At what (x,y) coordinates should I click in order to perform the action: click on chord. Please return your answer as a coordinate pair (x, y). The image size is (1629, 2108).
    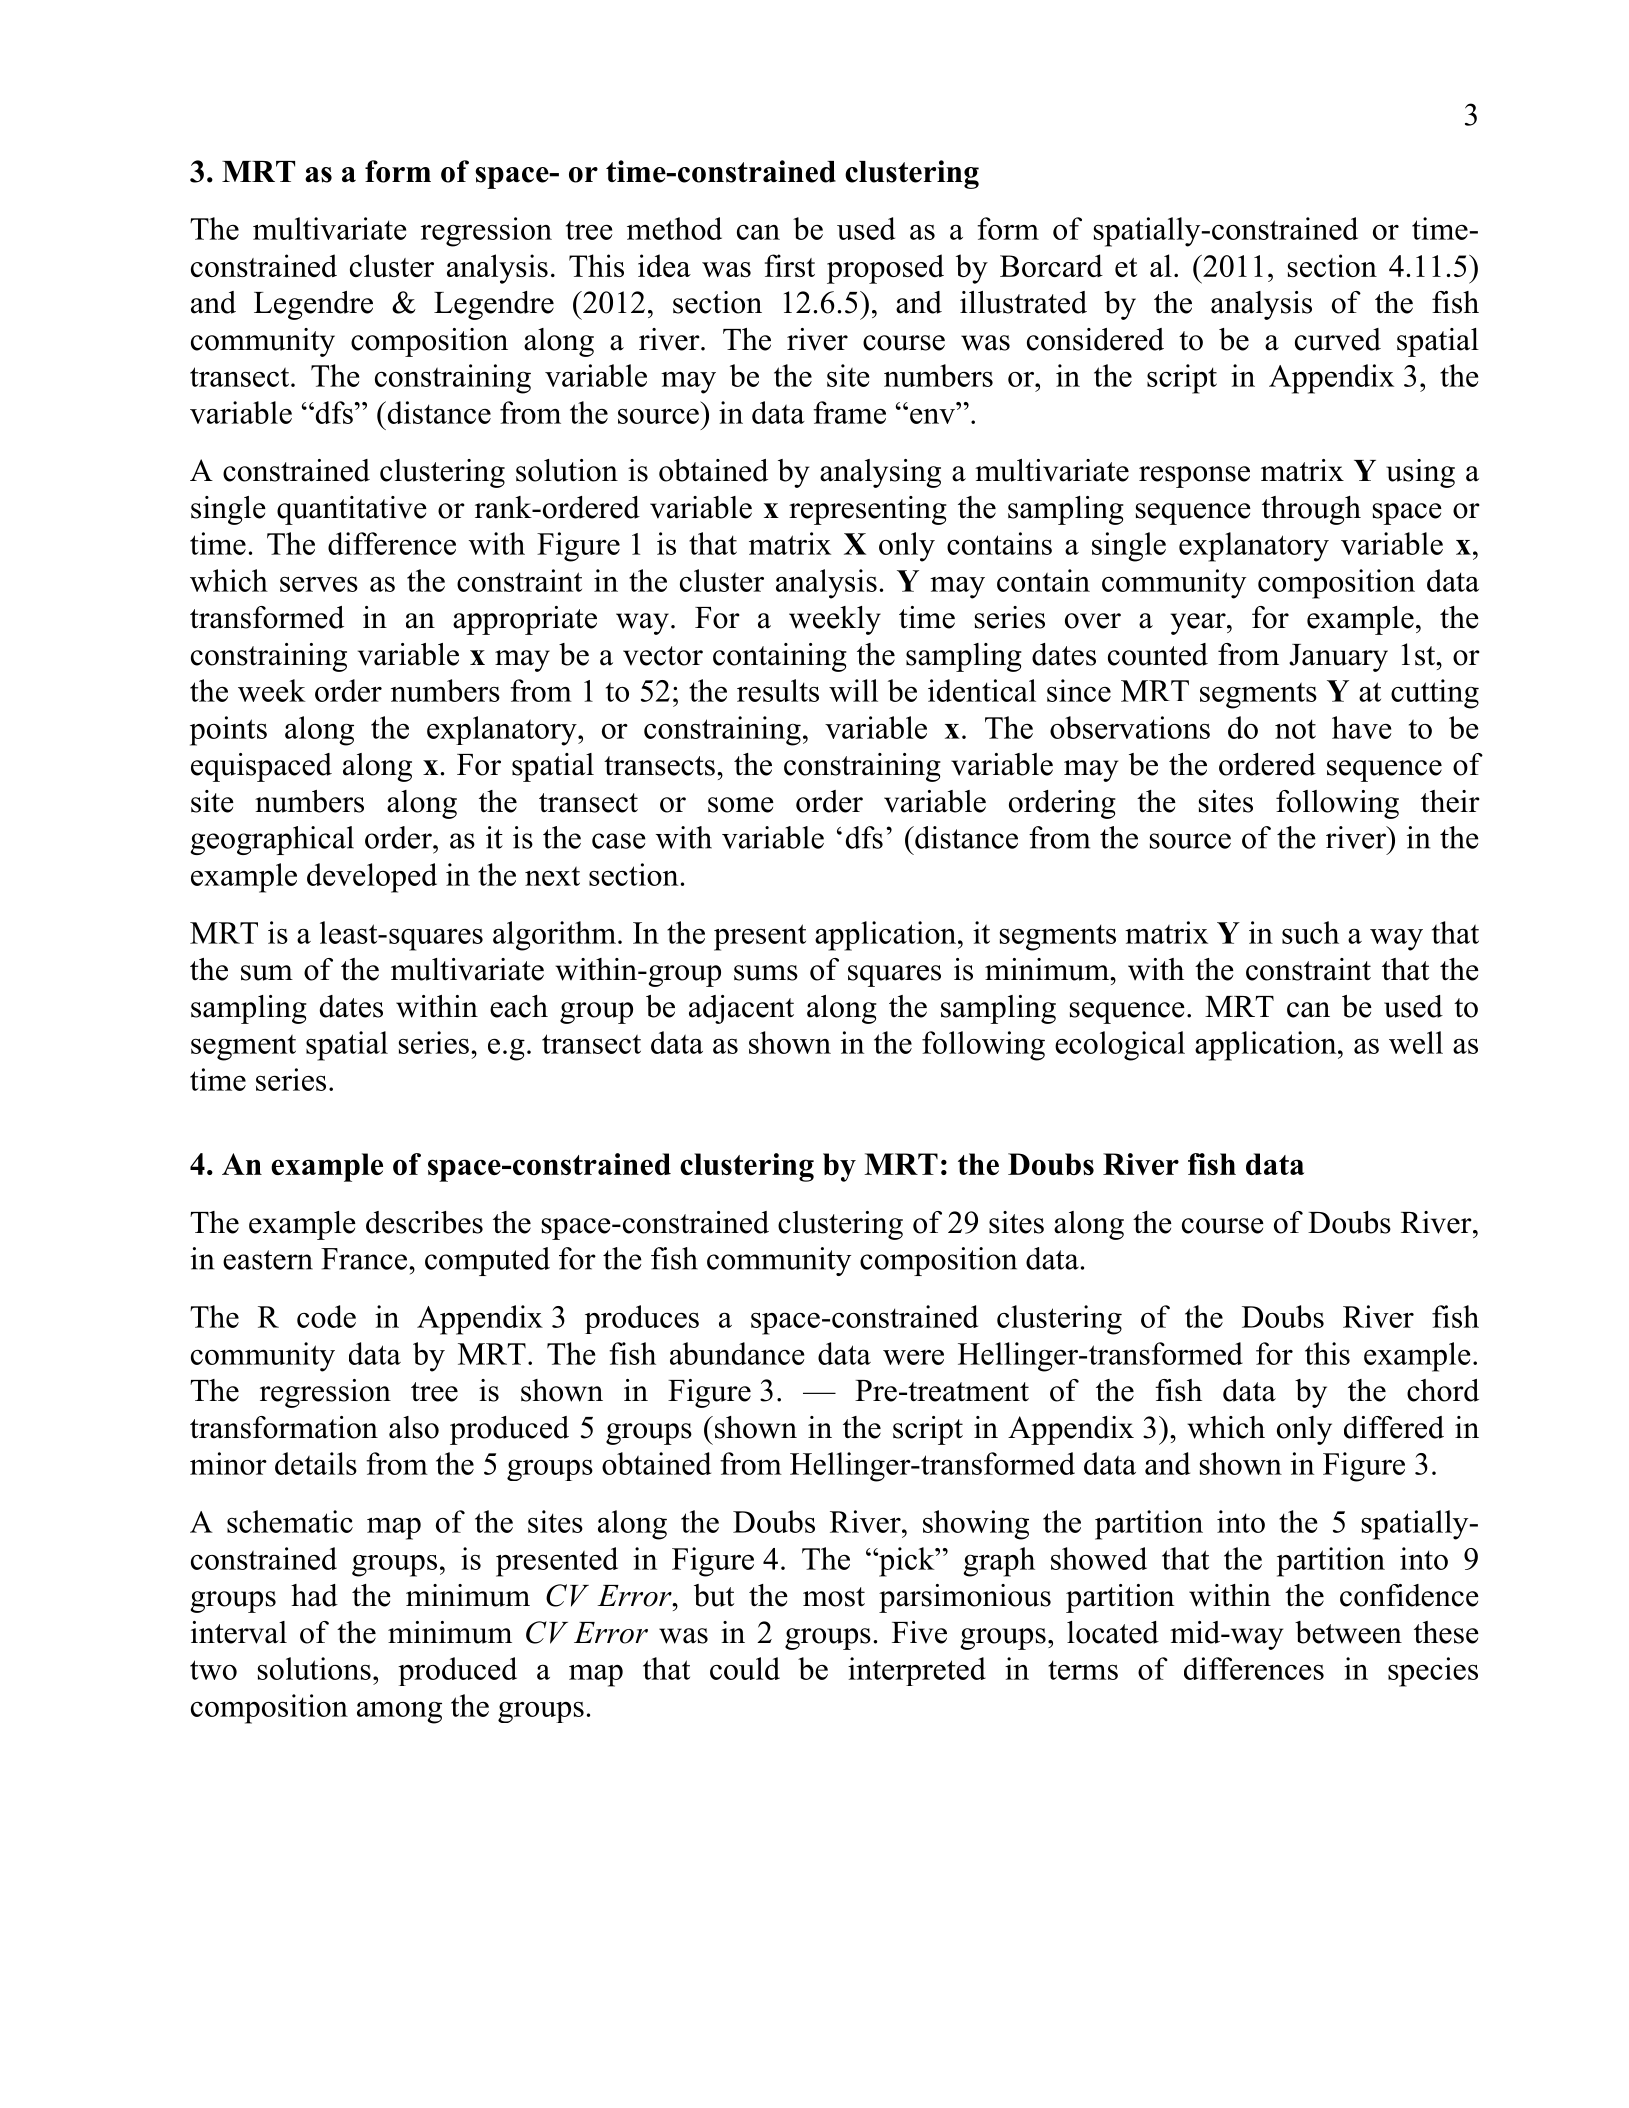
    Looking at the image, I should click on (1443, 1390).
